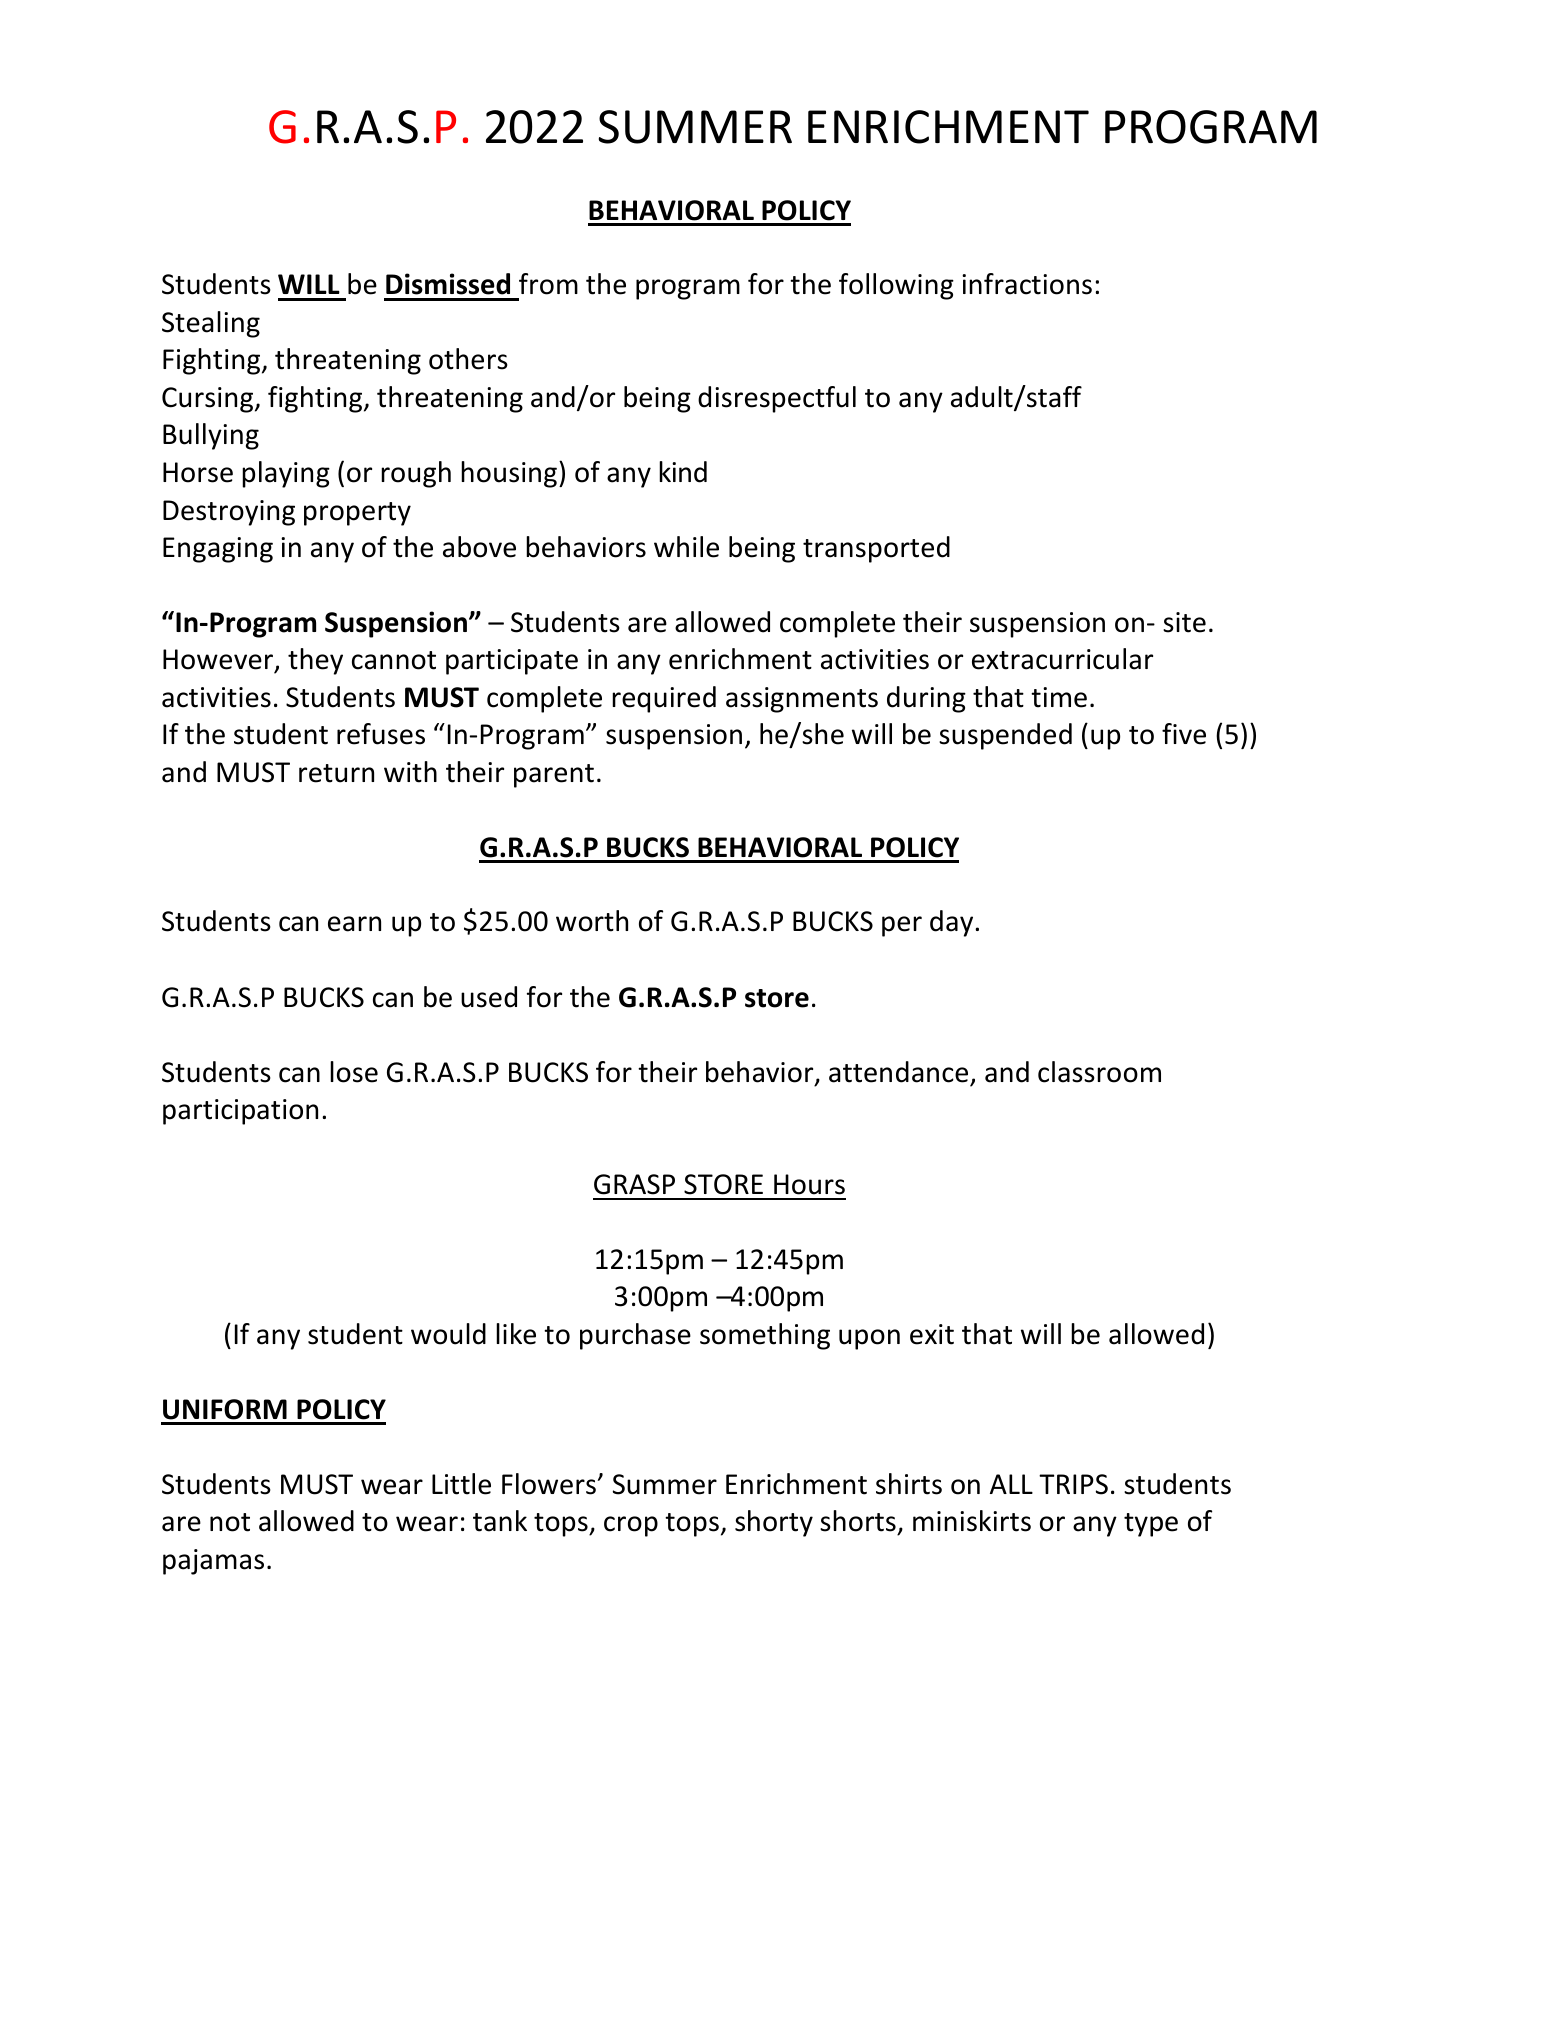 This image has height=2026, width=1565. I want to click on Stealing, so click(211, 324).
